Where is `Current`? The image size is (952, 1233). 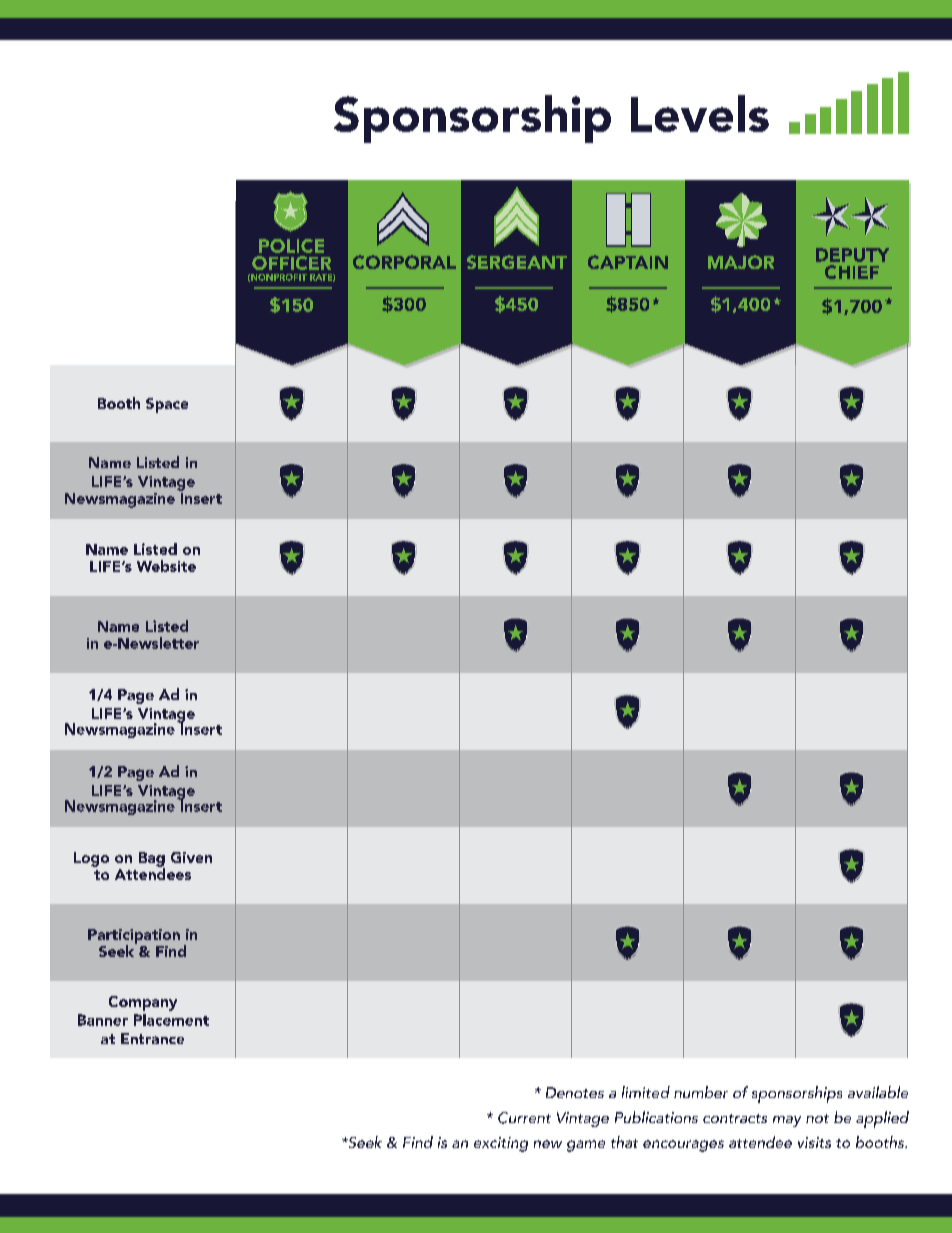 Current is located at coordinates (524, 1118).
